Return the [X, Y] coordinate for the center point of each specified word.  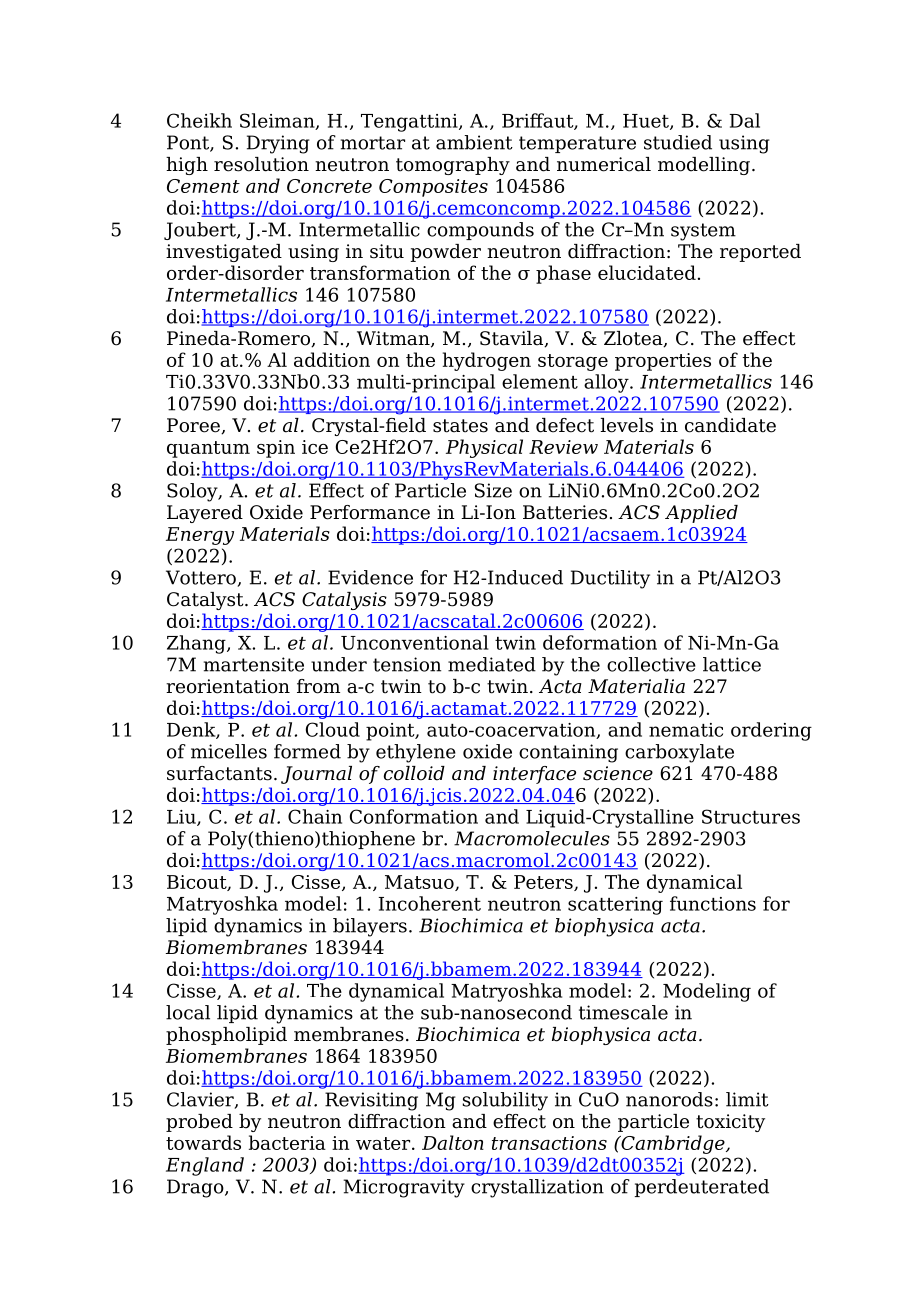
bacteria [287, 1142]
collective [651, 664]
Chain [315, 816]
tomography [453, 166]
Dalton [453, 1142]
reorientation [228, 686]
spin [276, 449]
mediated [492, 664]
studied [678, 142]
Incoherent [429, 903]
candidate [730, 425]
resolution [261, 164]
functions [713, 903]
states [460, 426]
